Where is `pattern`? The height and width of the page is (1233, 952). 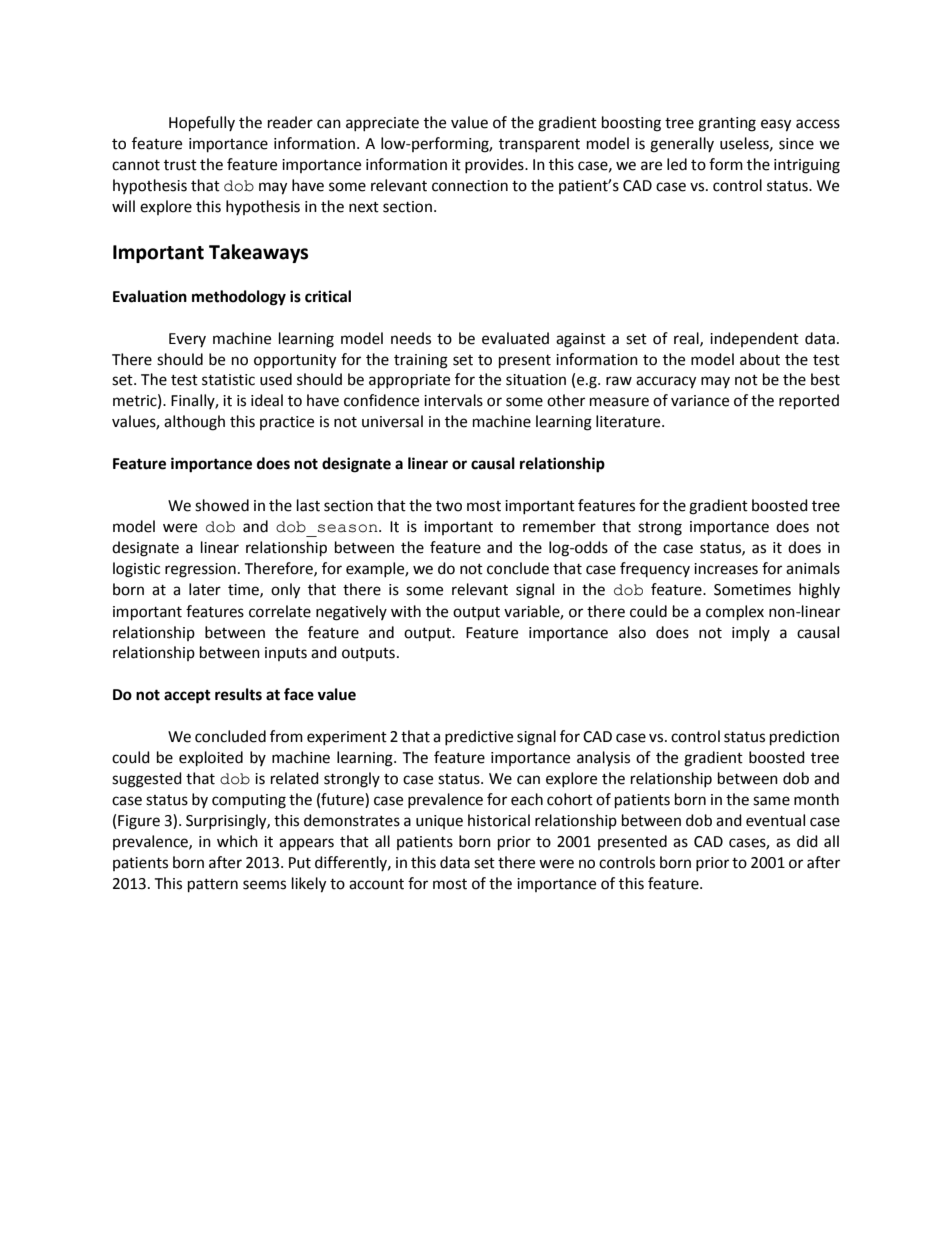
pattern is located at coordinates (213, 886).
